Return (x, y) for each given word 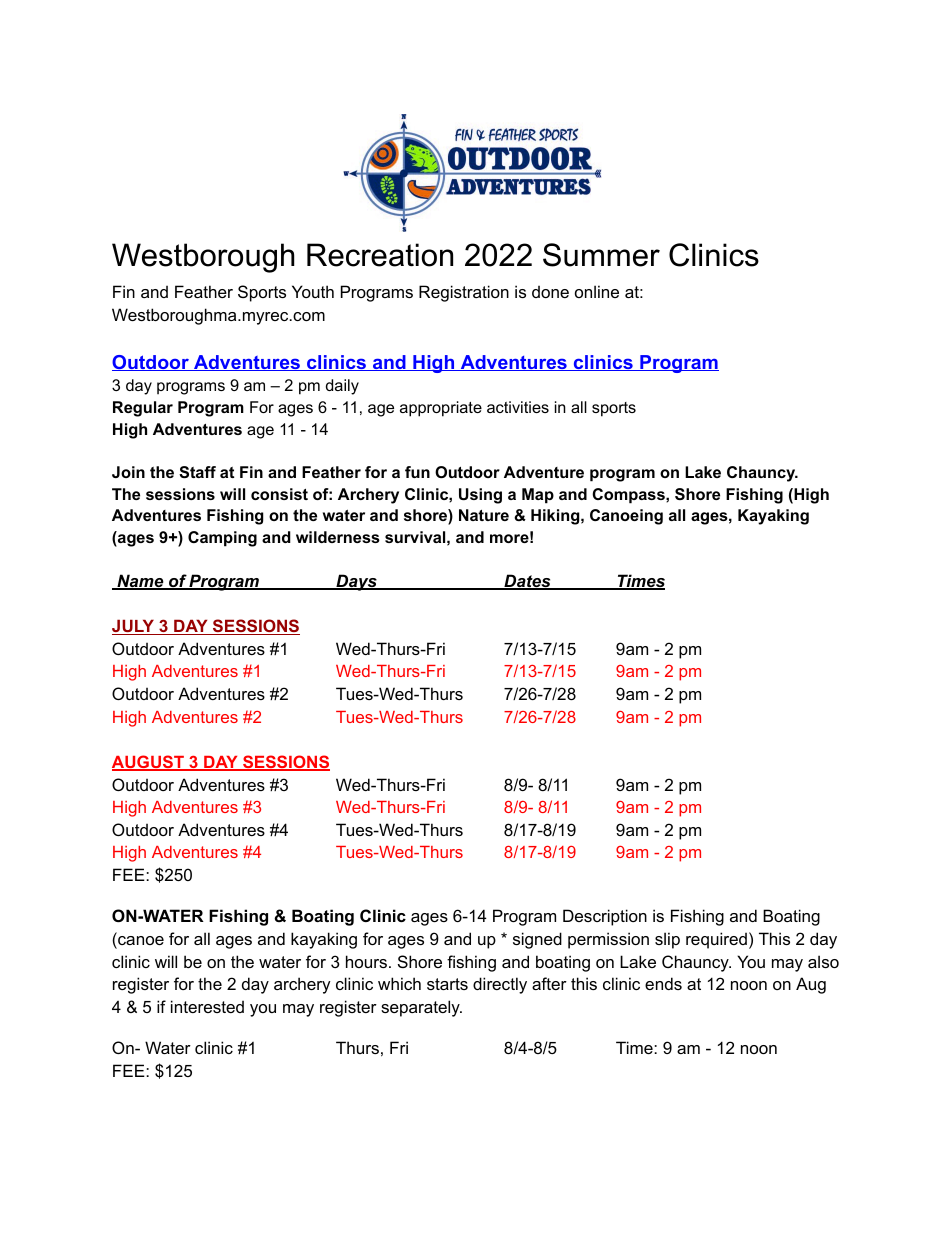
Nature (484, 515)
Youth (313, 291)
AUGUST (149, 763)
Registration (464, 293)
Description (605, 917)
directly (500, 985)
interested (207, 1006)
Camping (222, 539)
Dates (527, 582)
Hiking (555, 517)
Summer (601, 255)
